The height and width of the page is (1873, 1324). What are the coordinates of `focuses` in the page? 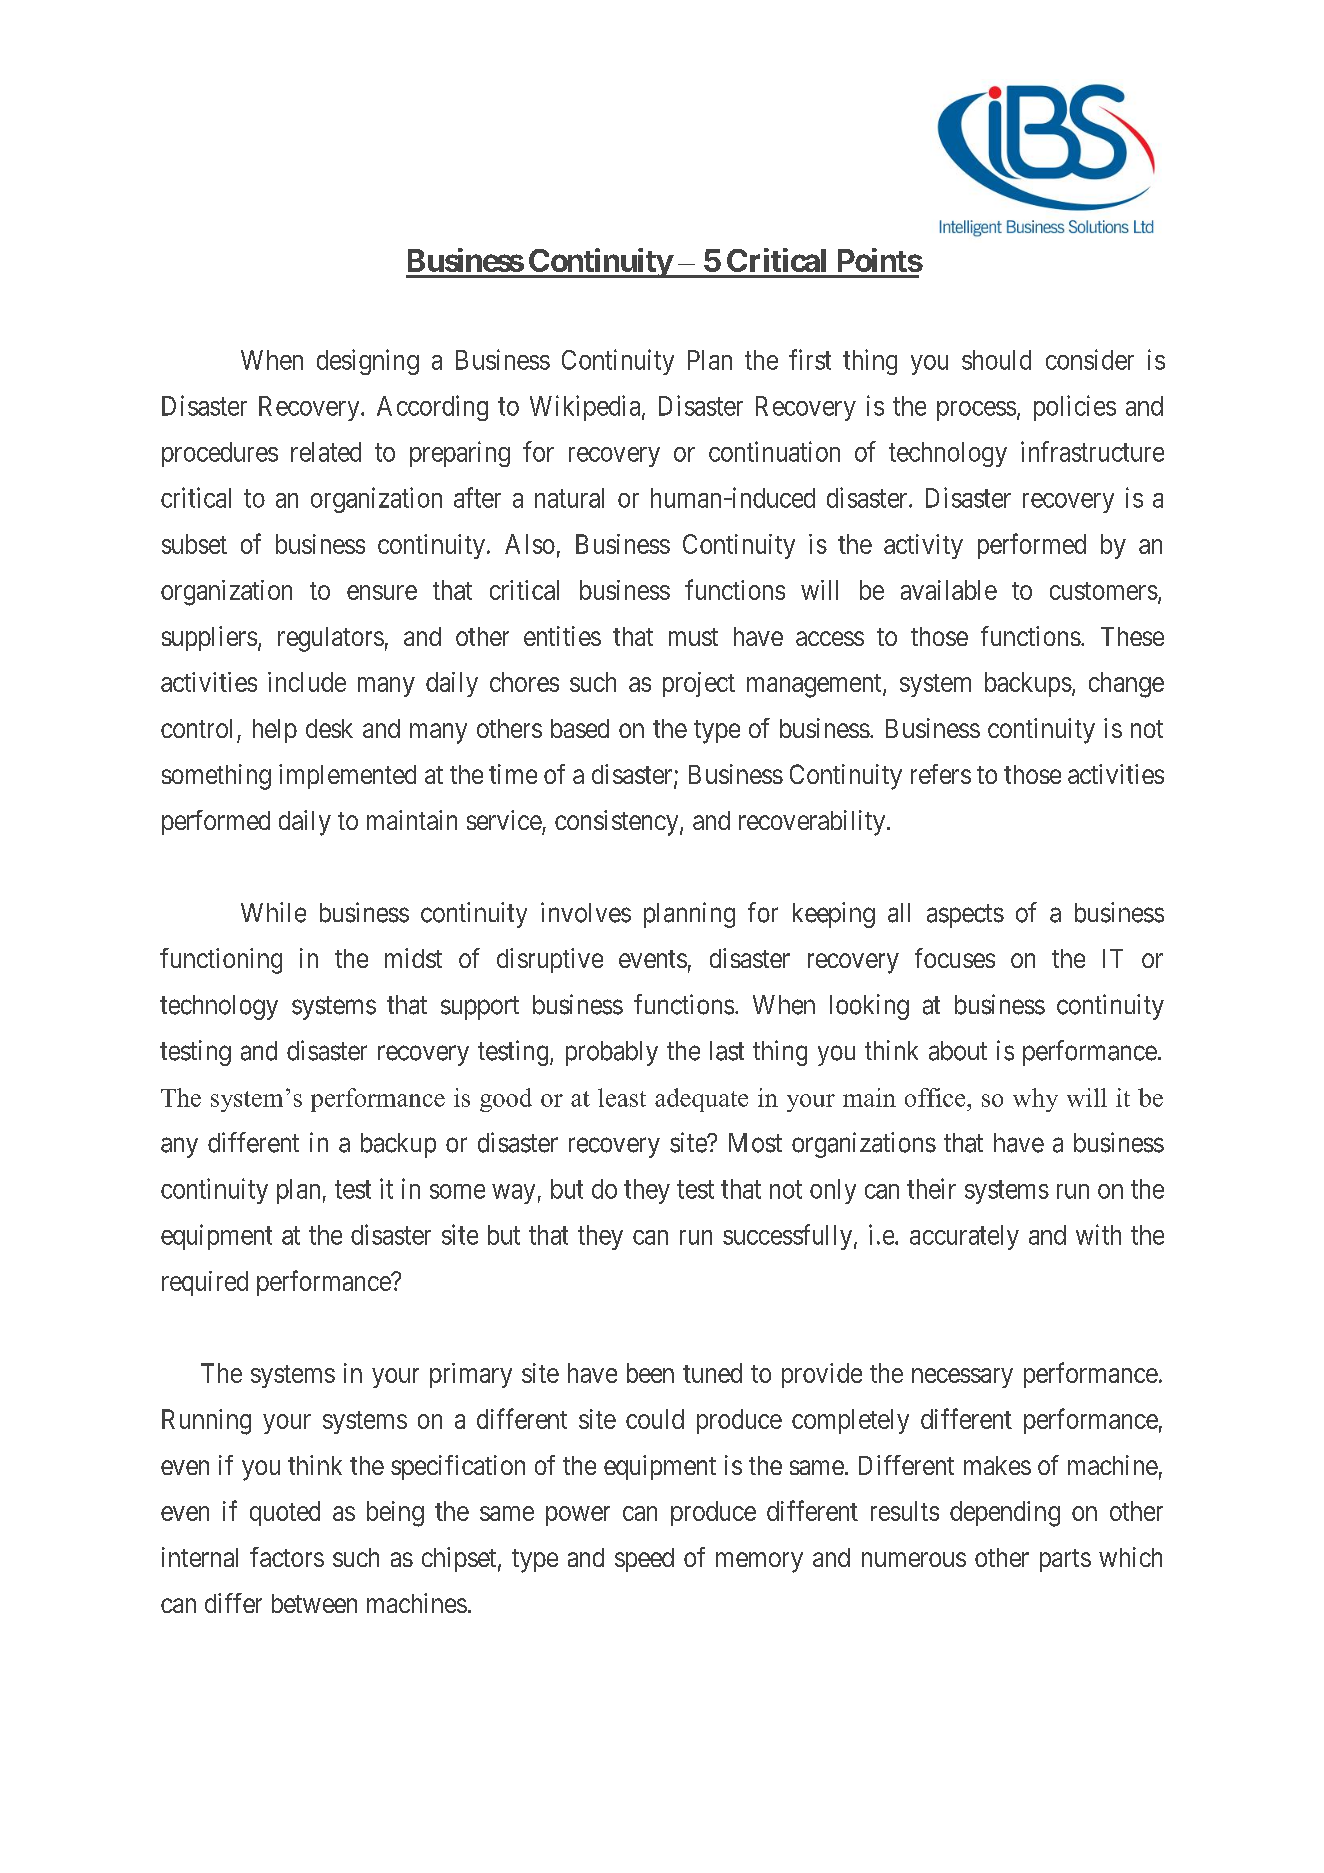 It's located at (955, 958).
